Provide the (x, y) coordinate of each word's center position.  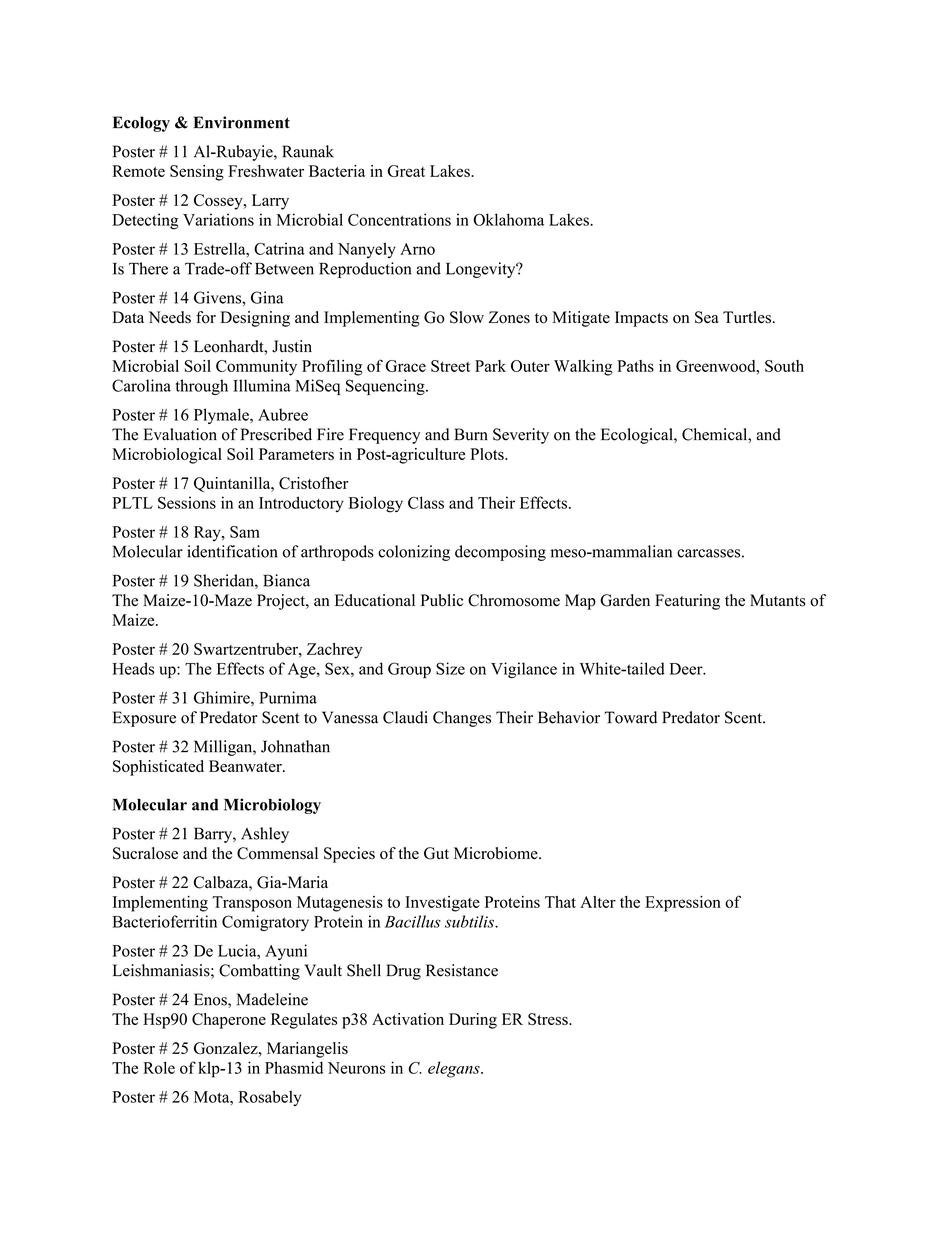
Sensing (197, 173)
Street (450, 366)
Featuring (687, 602)
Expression (683, 904)
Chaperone (229, 1021)
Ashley (265, 835)
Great (406, 171)
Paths (635, 366)
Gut (436, 853)
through (202, 387)
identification (232, 551)
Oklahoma (508, 219)
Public (442, 600)
